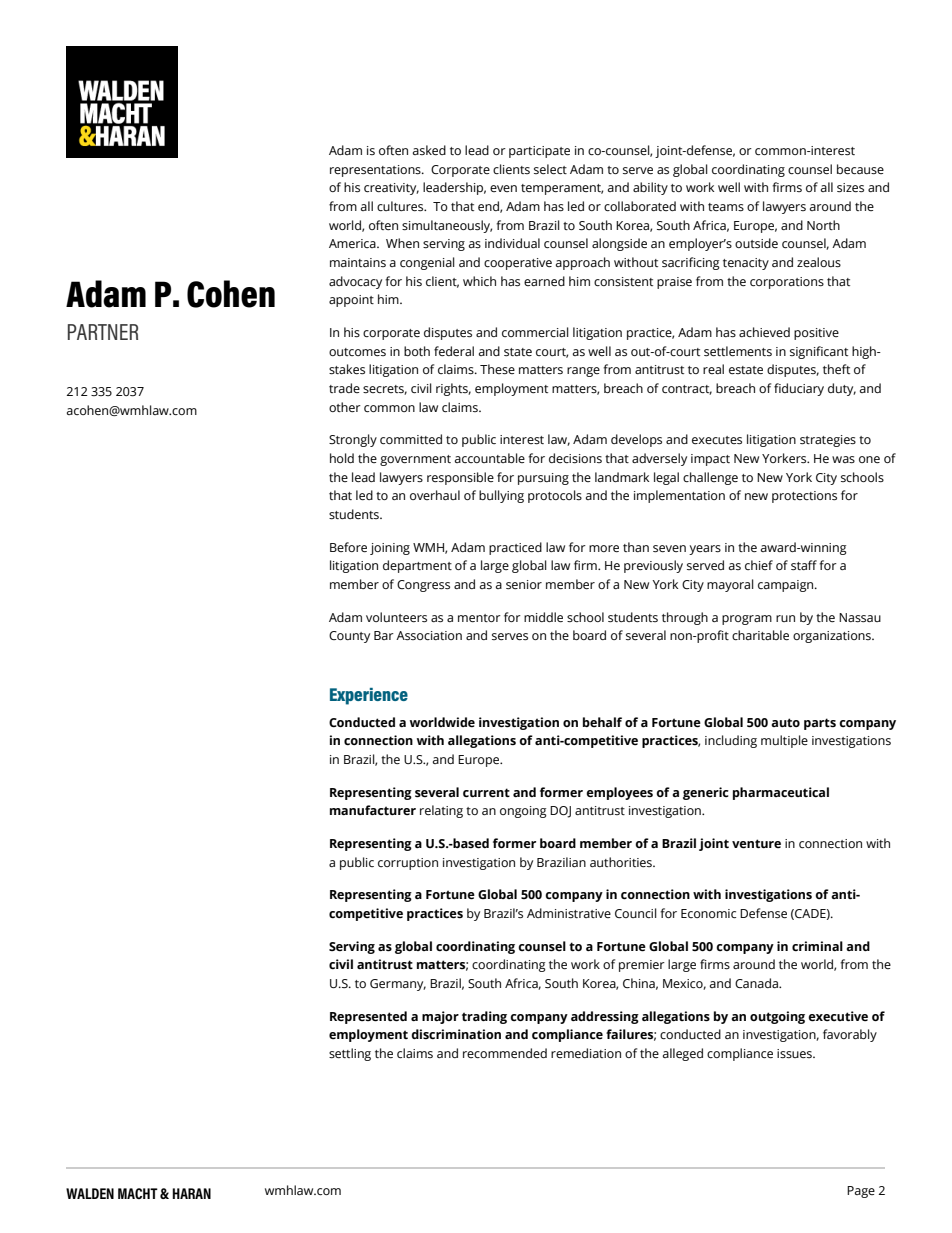  Describe the element at coordinates (760, 635) in the page. I see `charitable` at that location.
